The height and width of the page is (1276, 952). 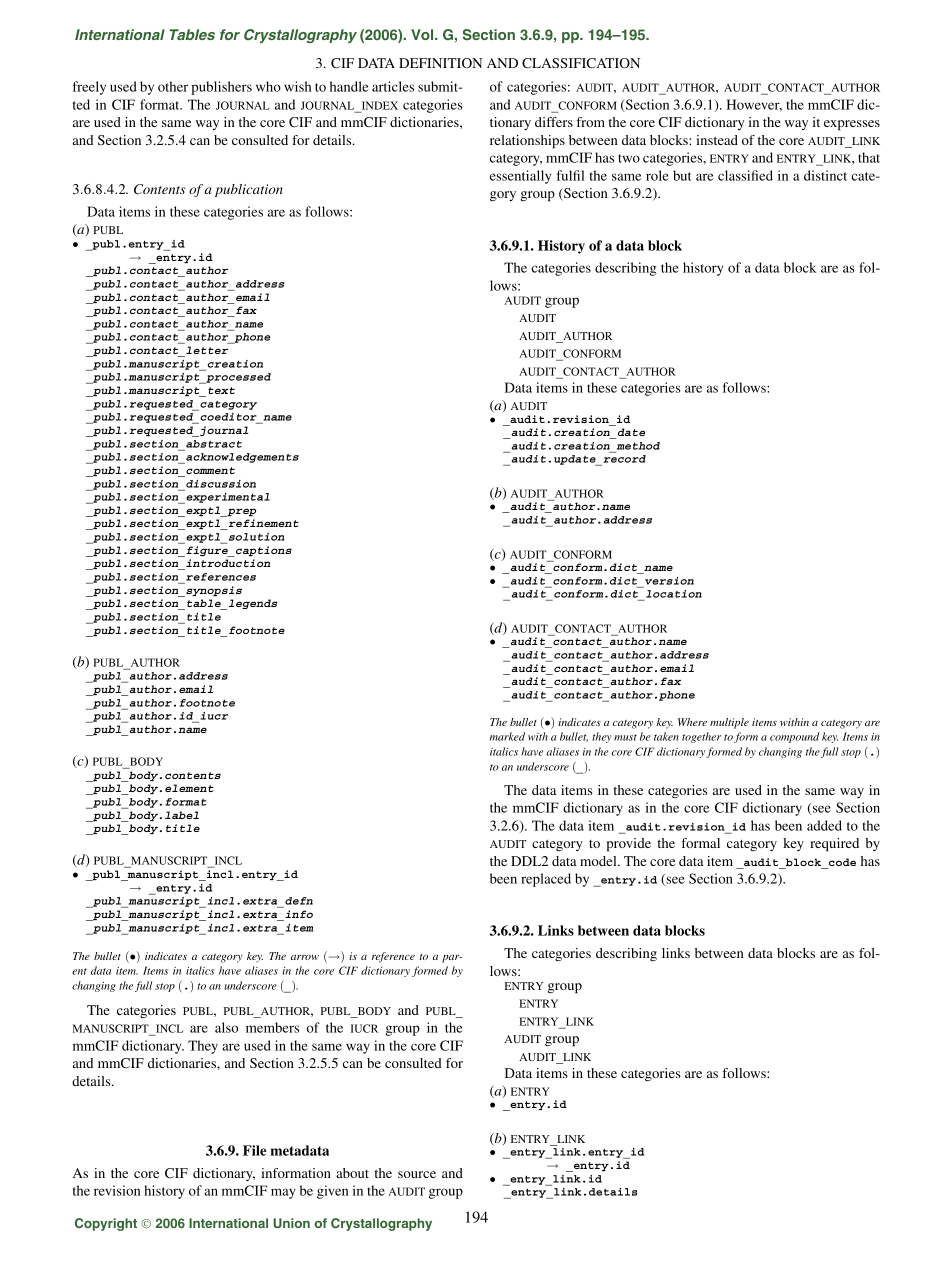 What do you see at coordinates (507, 736) in the page?
I see `marked` at bounding box center [507, 736].
